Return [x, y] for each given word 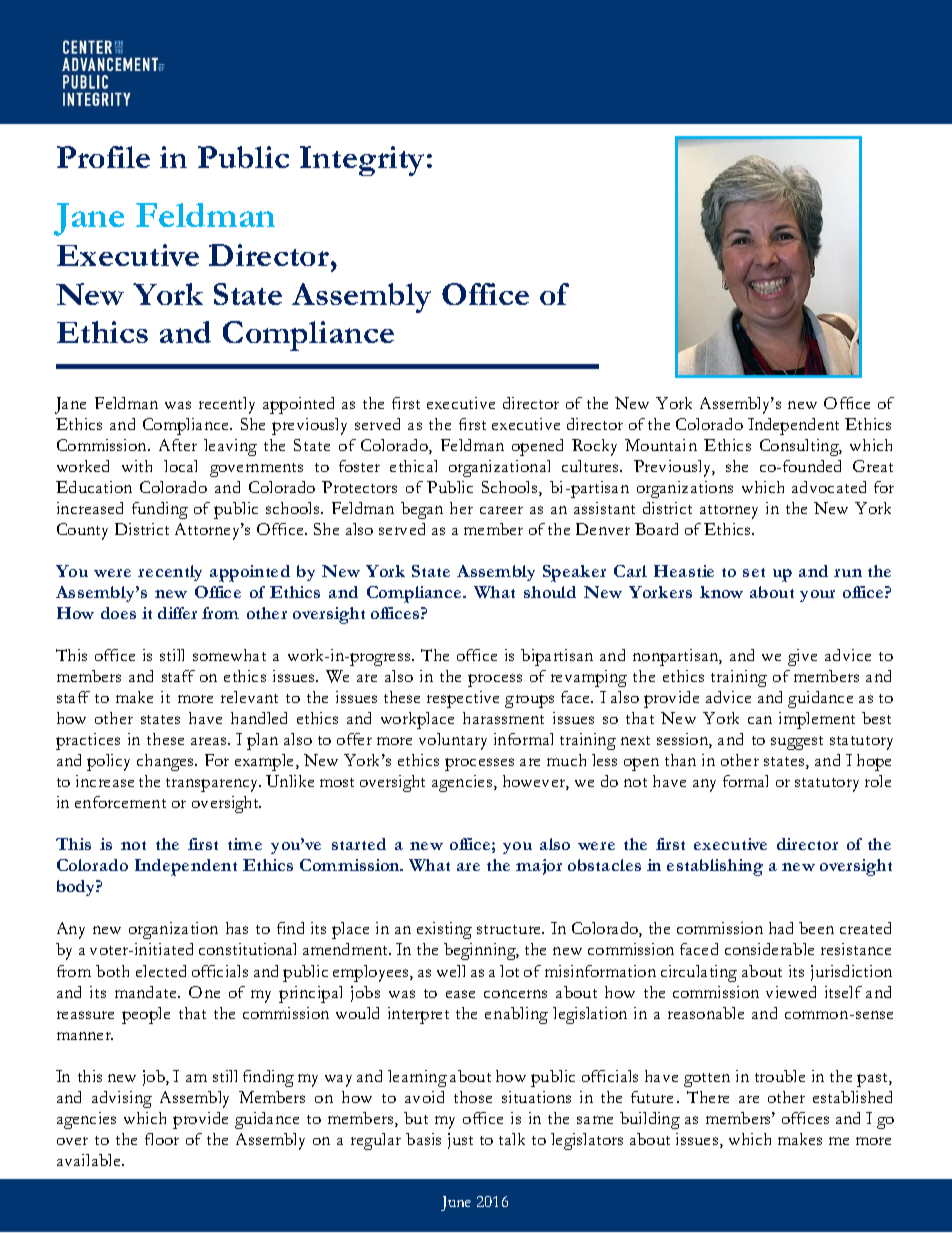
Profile [103, 157]
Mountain [661, 445]
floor [162, 1139]
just [460, 1141]
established [852, 1097]
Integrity [362, 161]
